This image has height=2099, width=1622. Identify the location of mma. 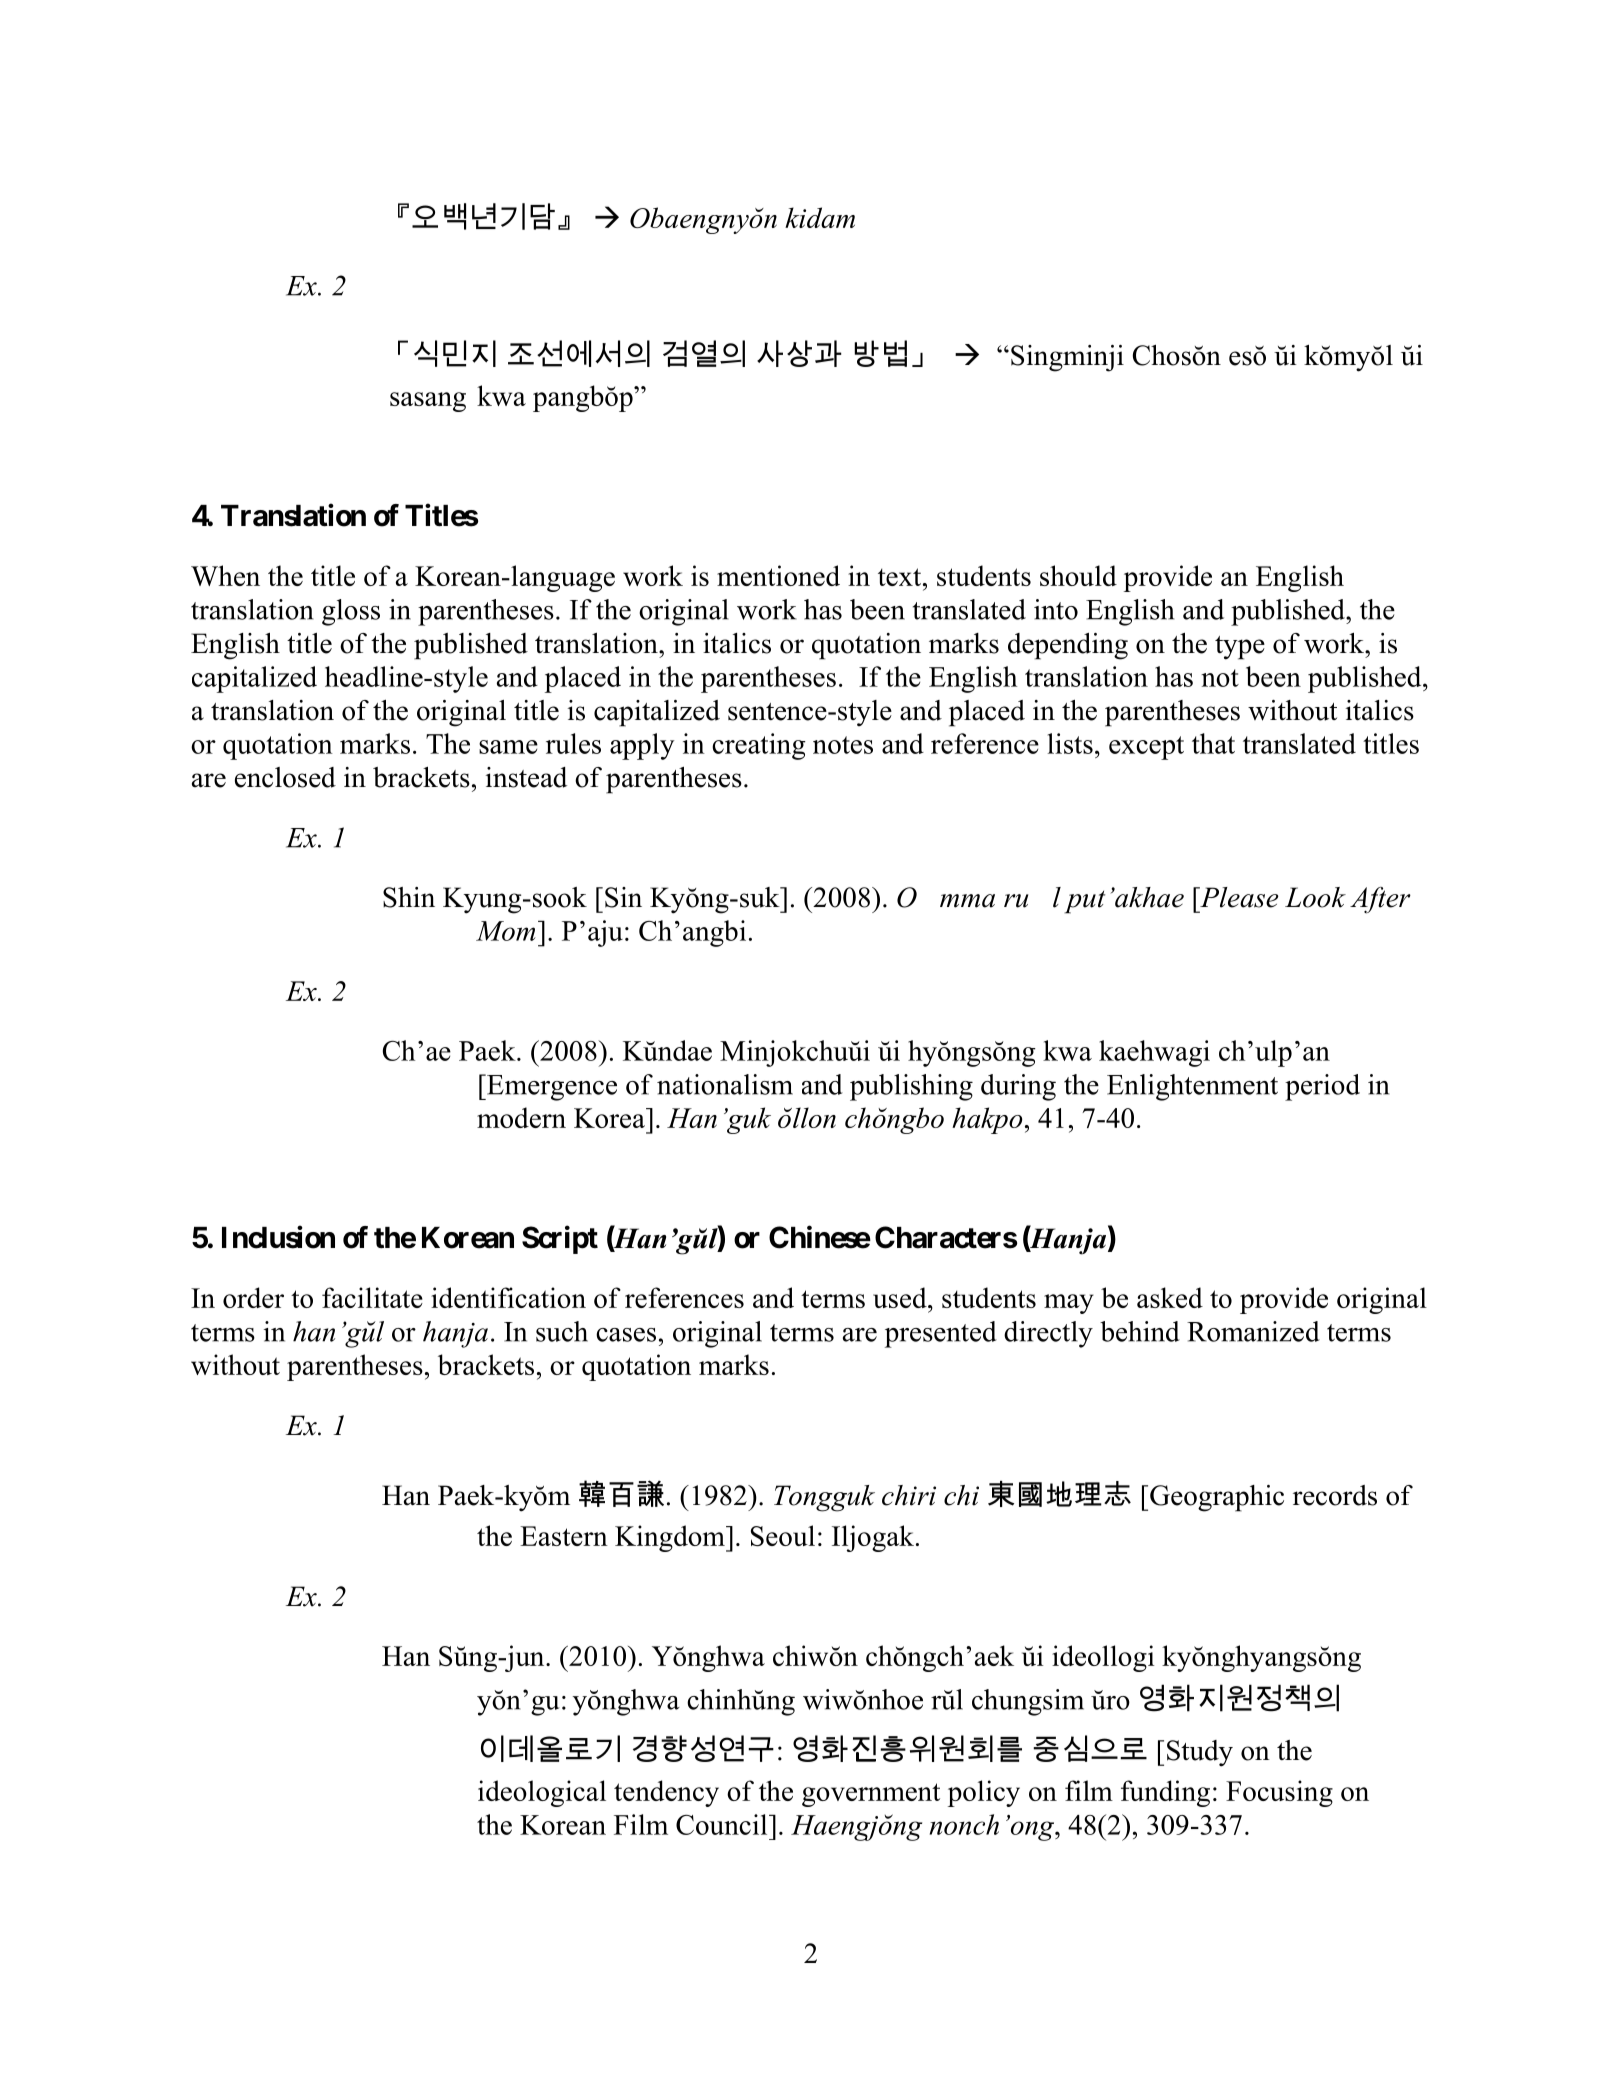
(967, 901).
